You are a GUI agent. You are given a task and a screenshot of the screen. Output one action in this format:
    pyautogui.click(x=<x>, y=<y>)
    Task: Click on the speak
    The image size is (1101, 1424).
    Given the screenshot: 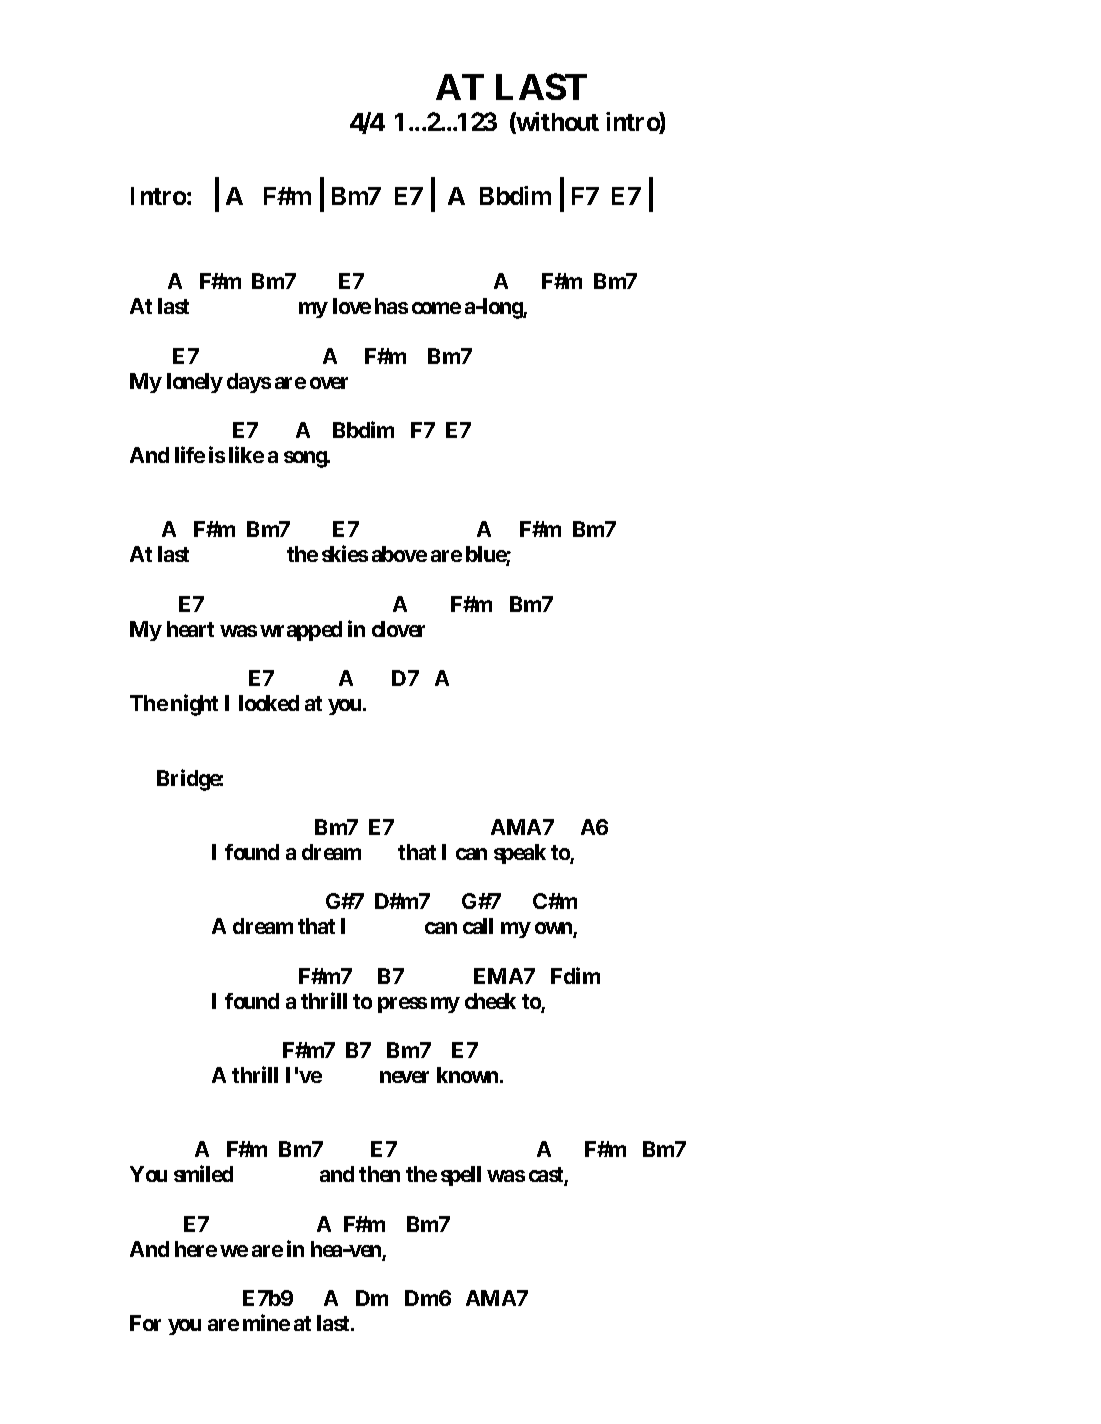 What is the action you would take?
    pyautogui.click(x=520, y=854)
